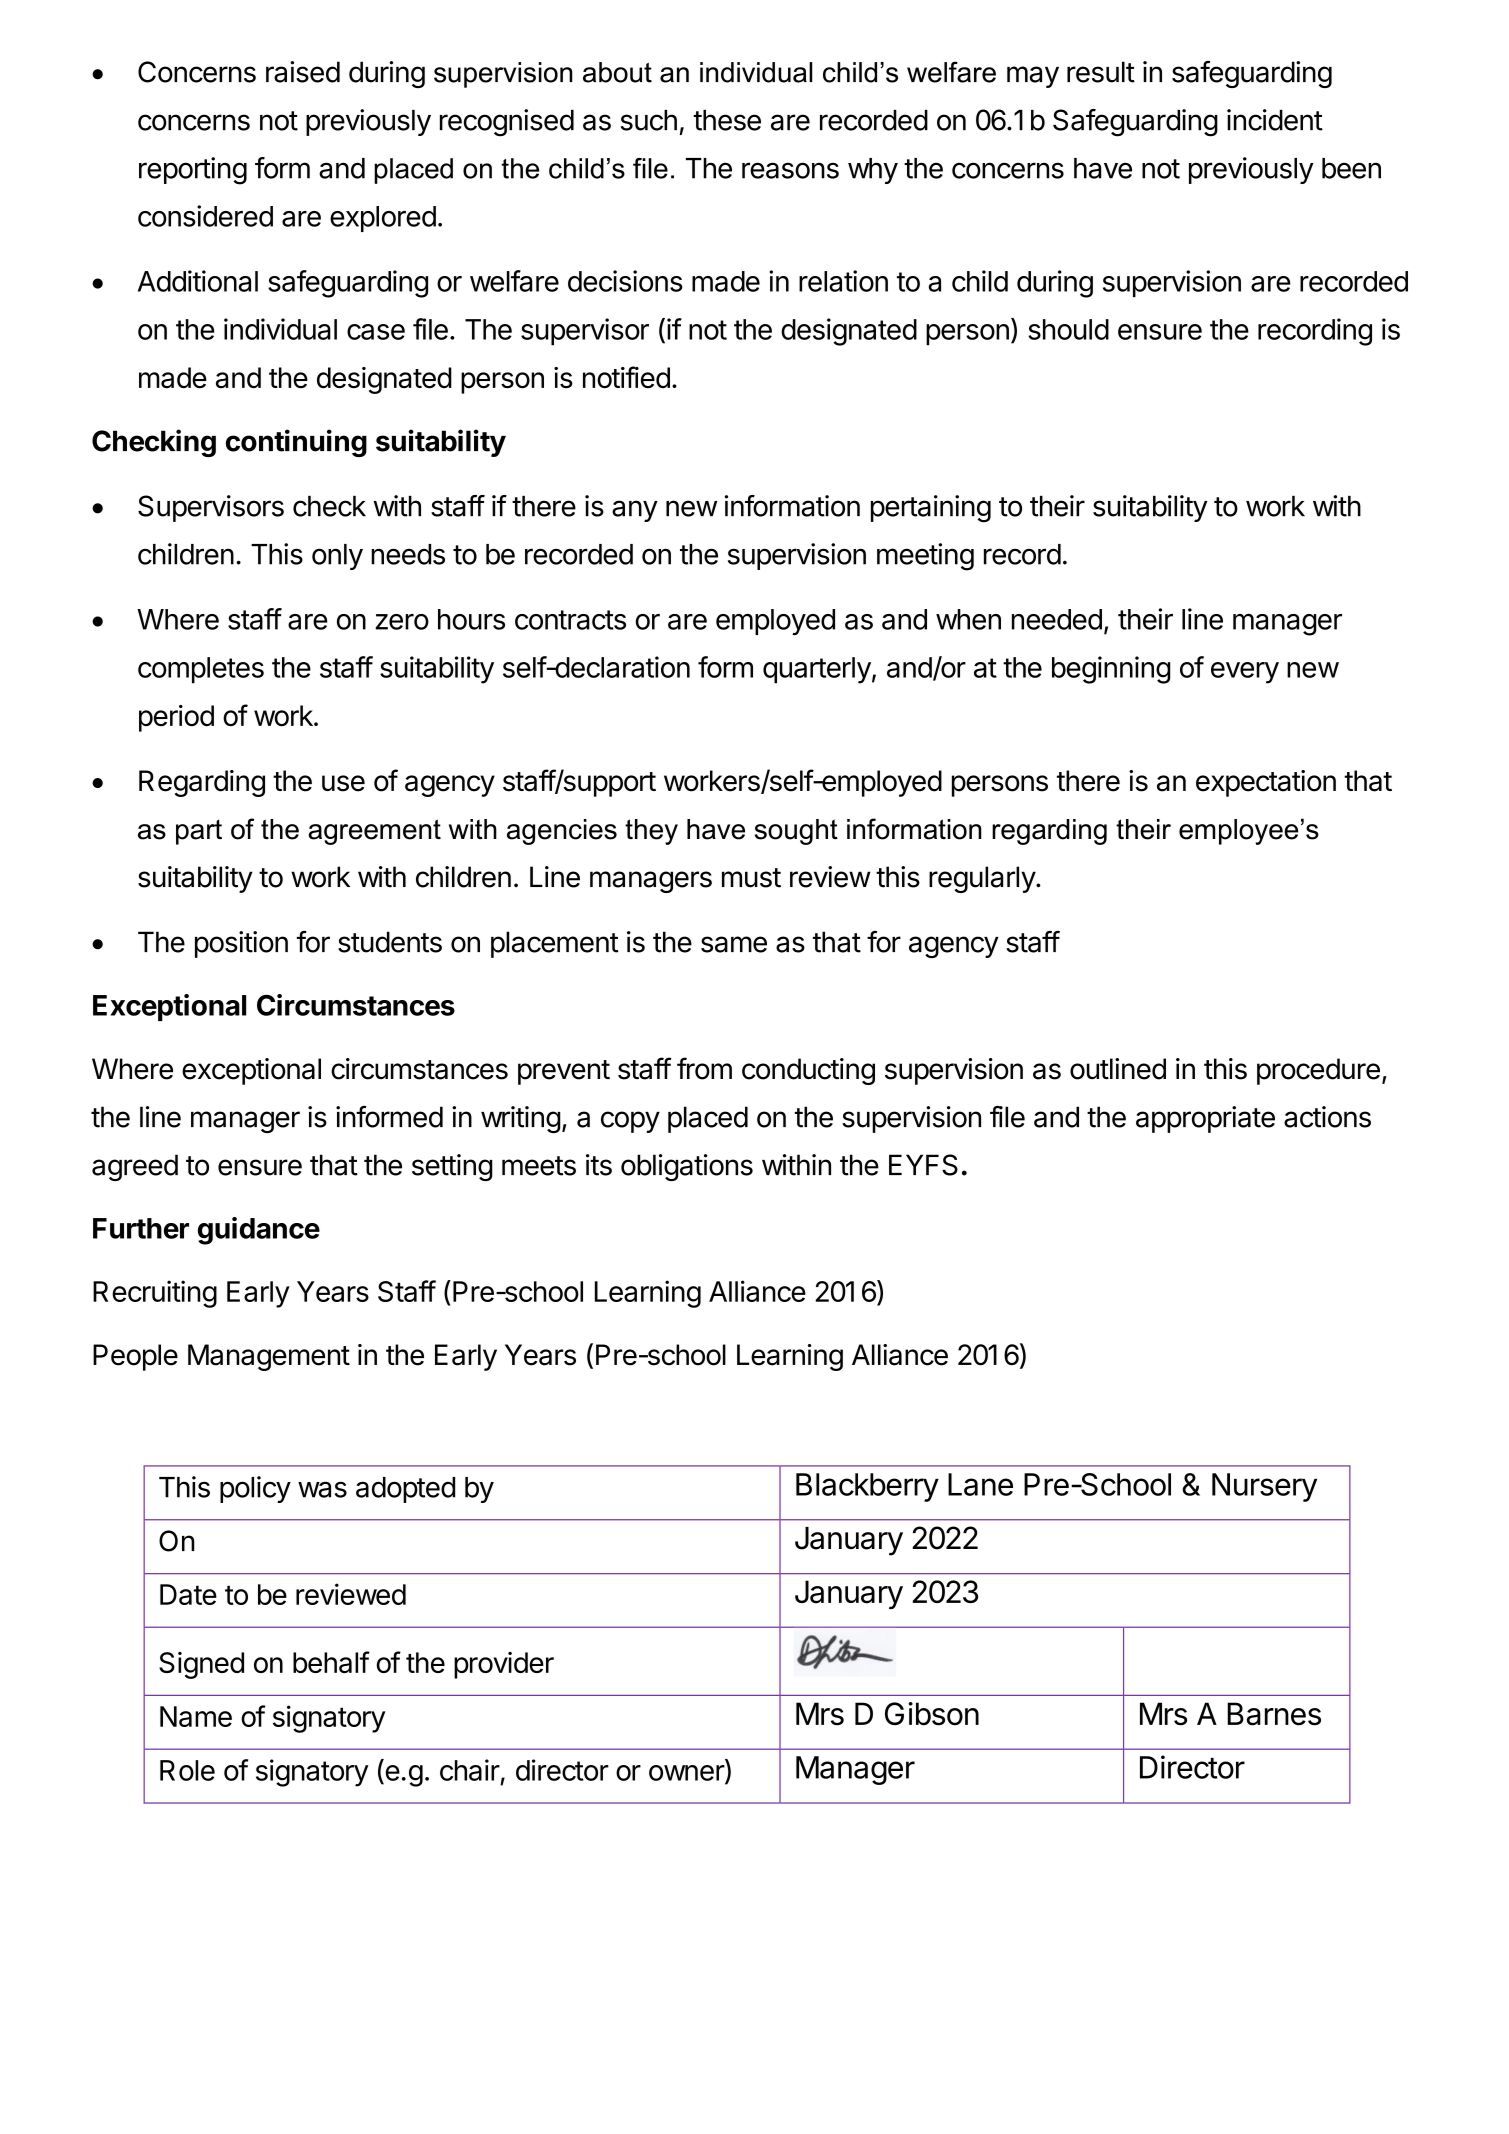  Describe the element at coordinates (1245, 673) in the page. I see `every` at that location.
